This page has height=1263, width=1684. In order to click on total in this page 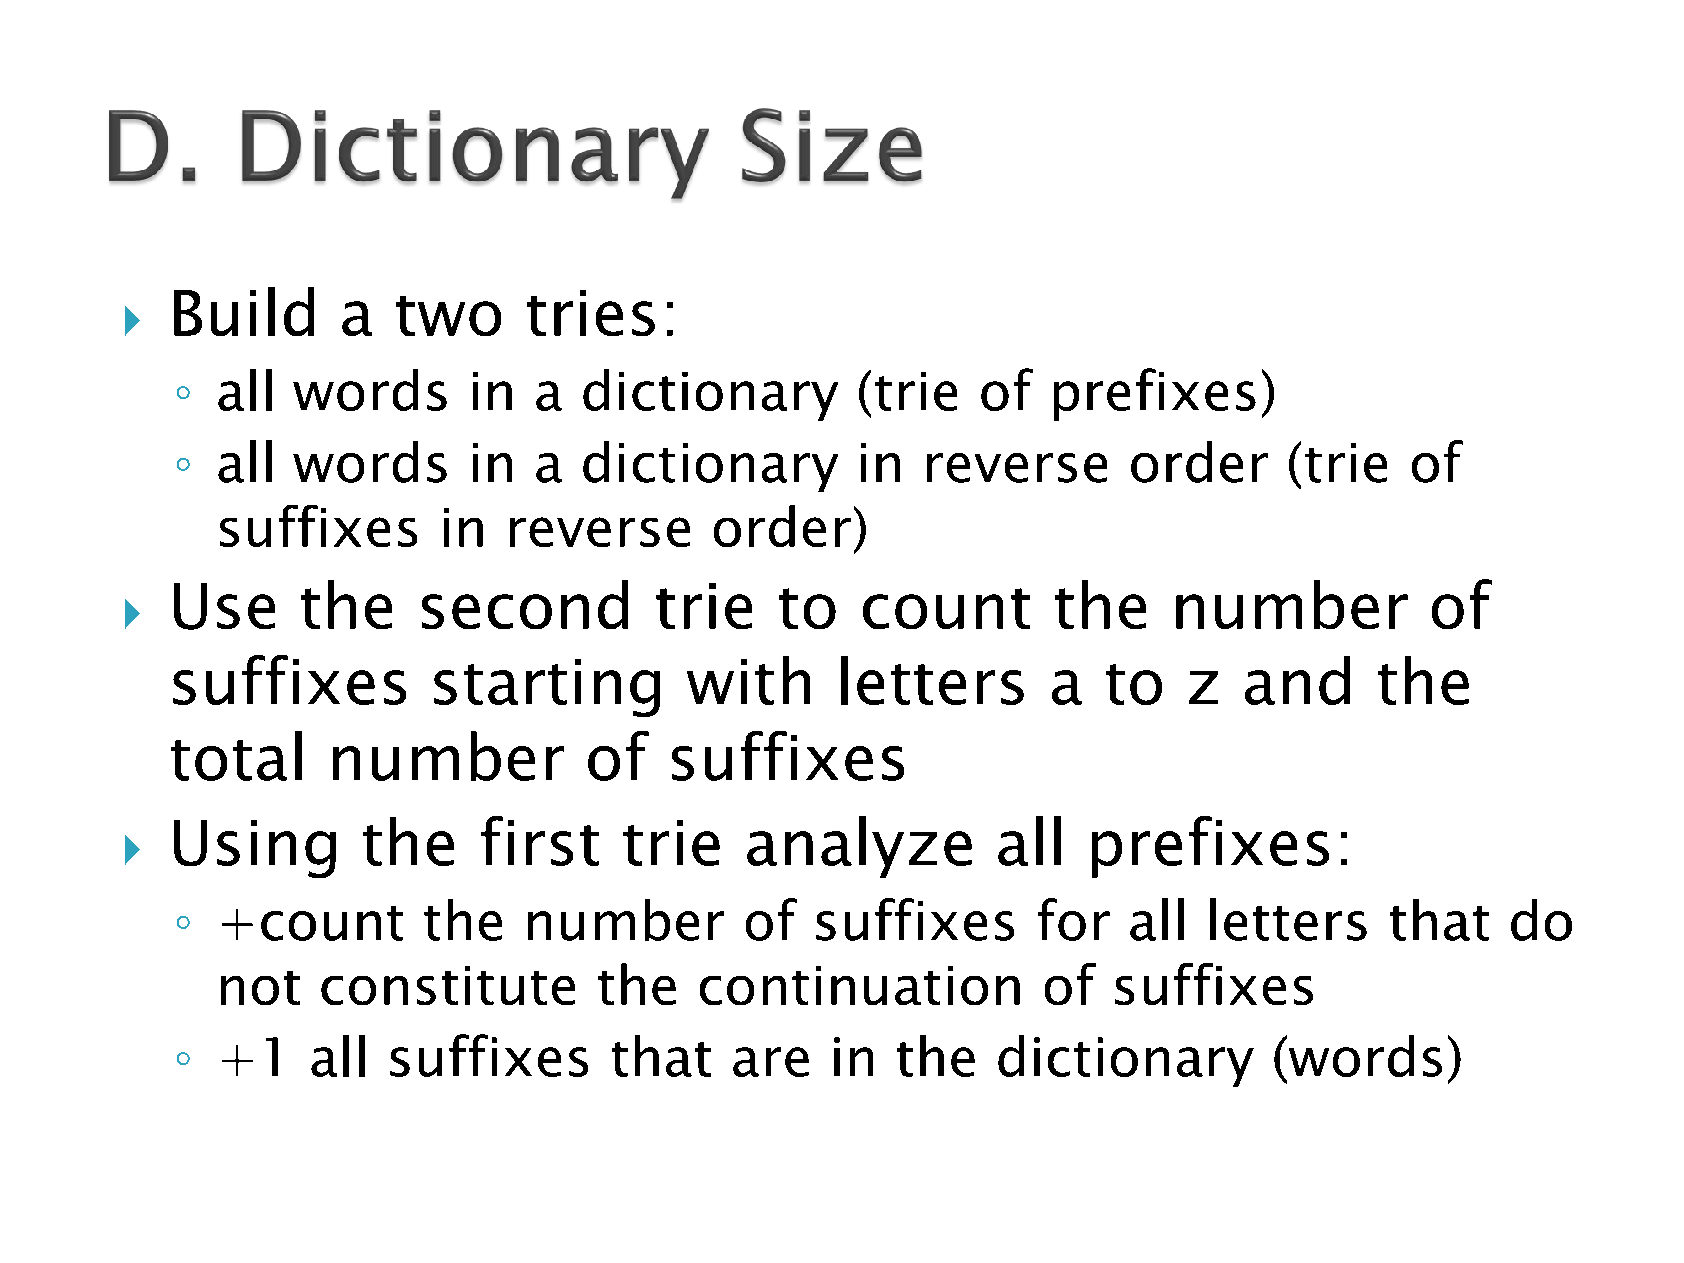, I will do `click(236, 756)`.
